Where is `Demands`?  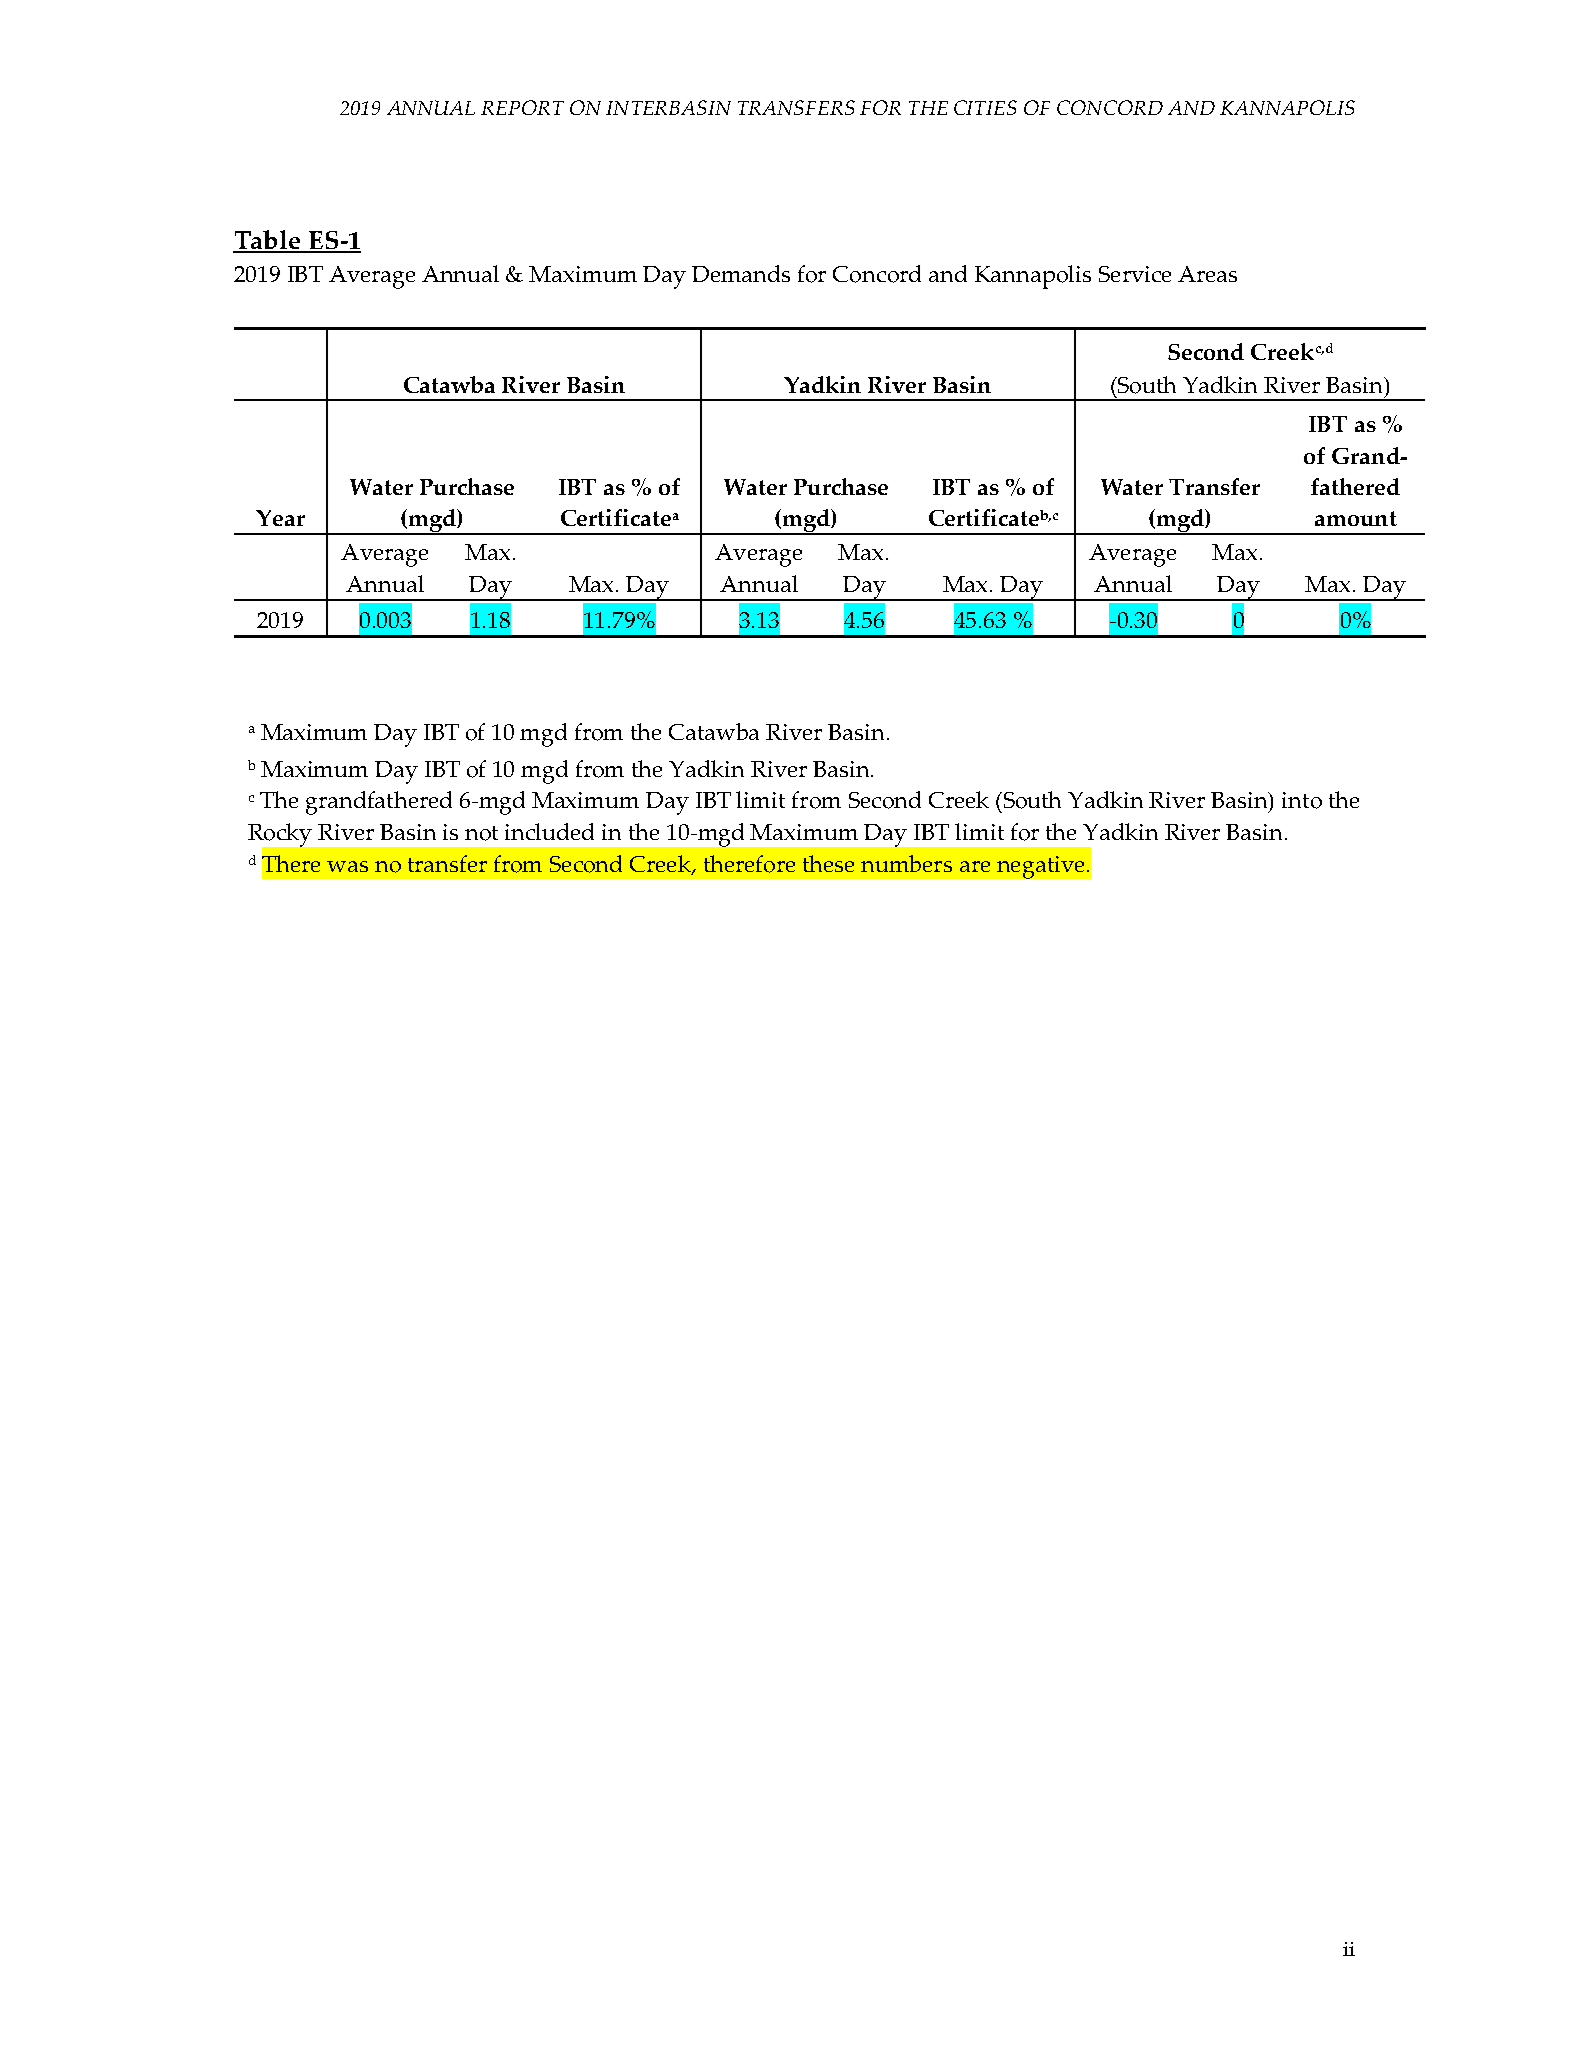
Demands is located at coordinates (741, 273).
